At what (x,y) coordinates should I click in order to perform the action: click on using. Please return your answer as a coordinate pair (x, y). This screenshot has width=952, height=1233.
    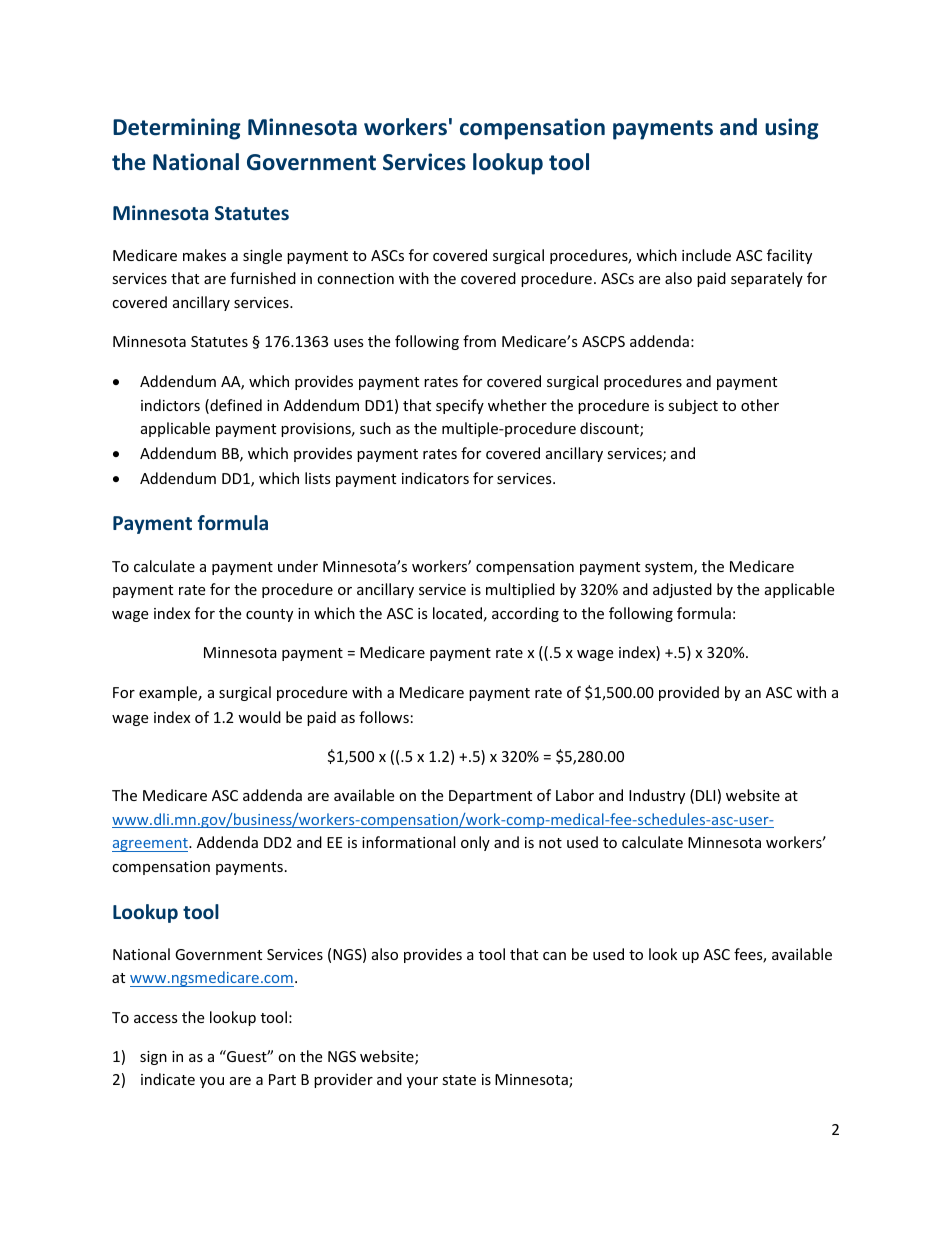
    Looking at the image, I should click on (792, 129).
